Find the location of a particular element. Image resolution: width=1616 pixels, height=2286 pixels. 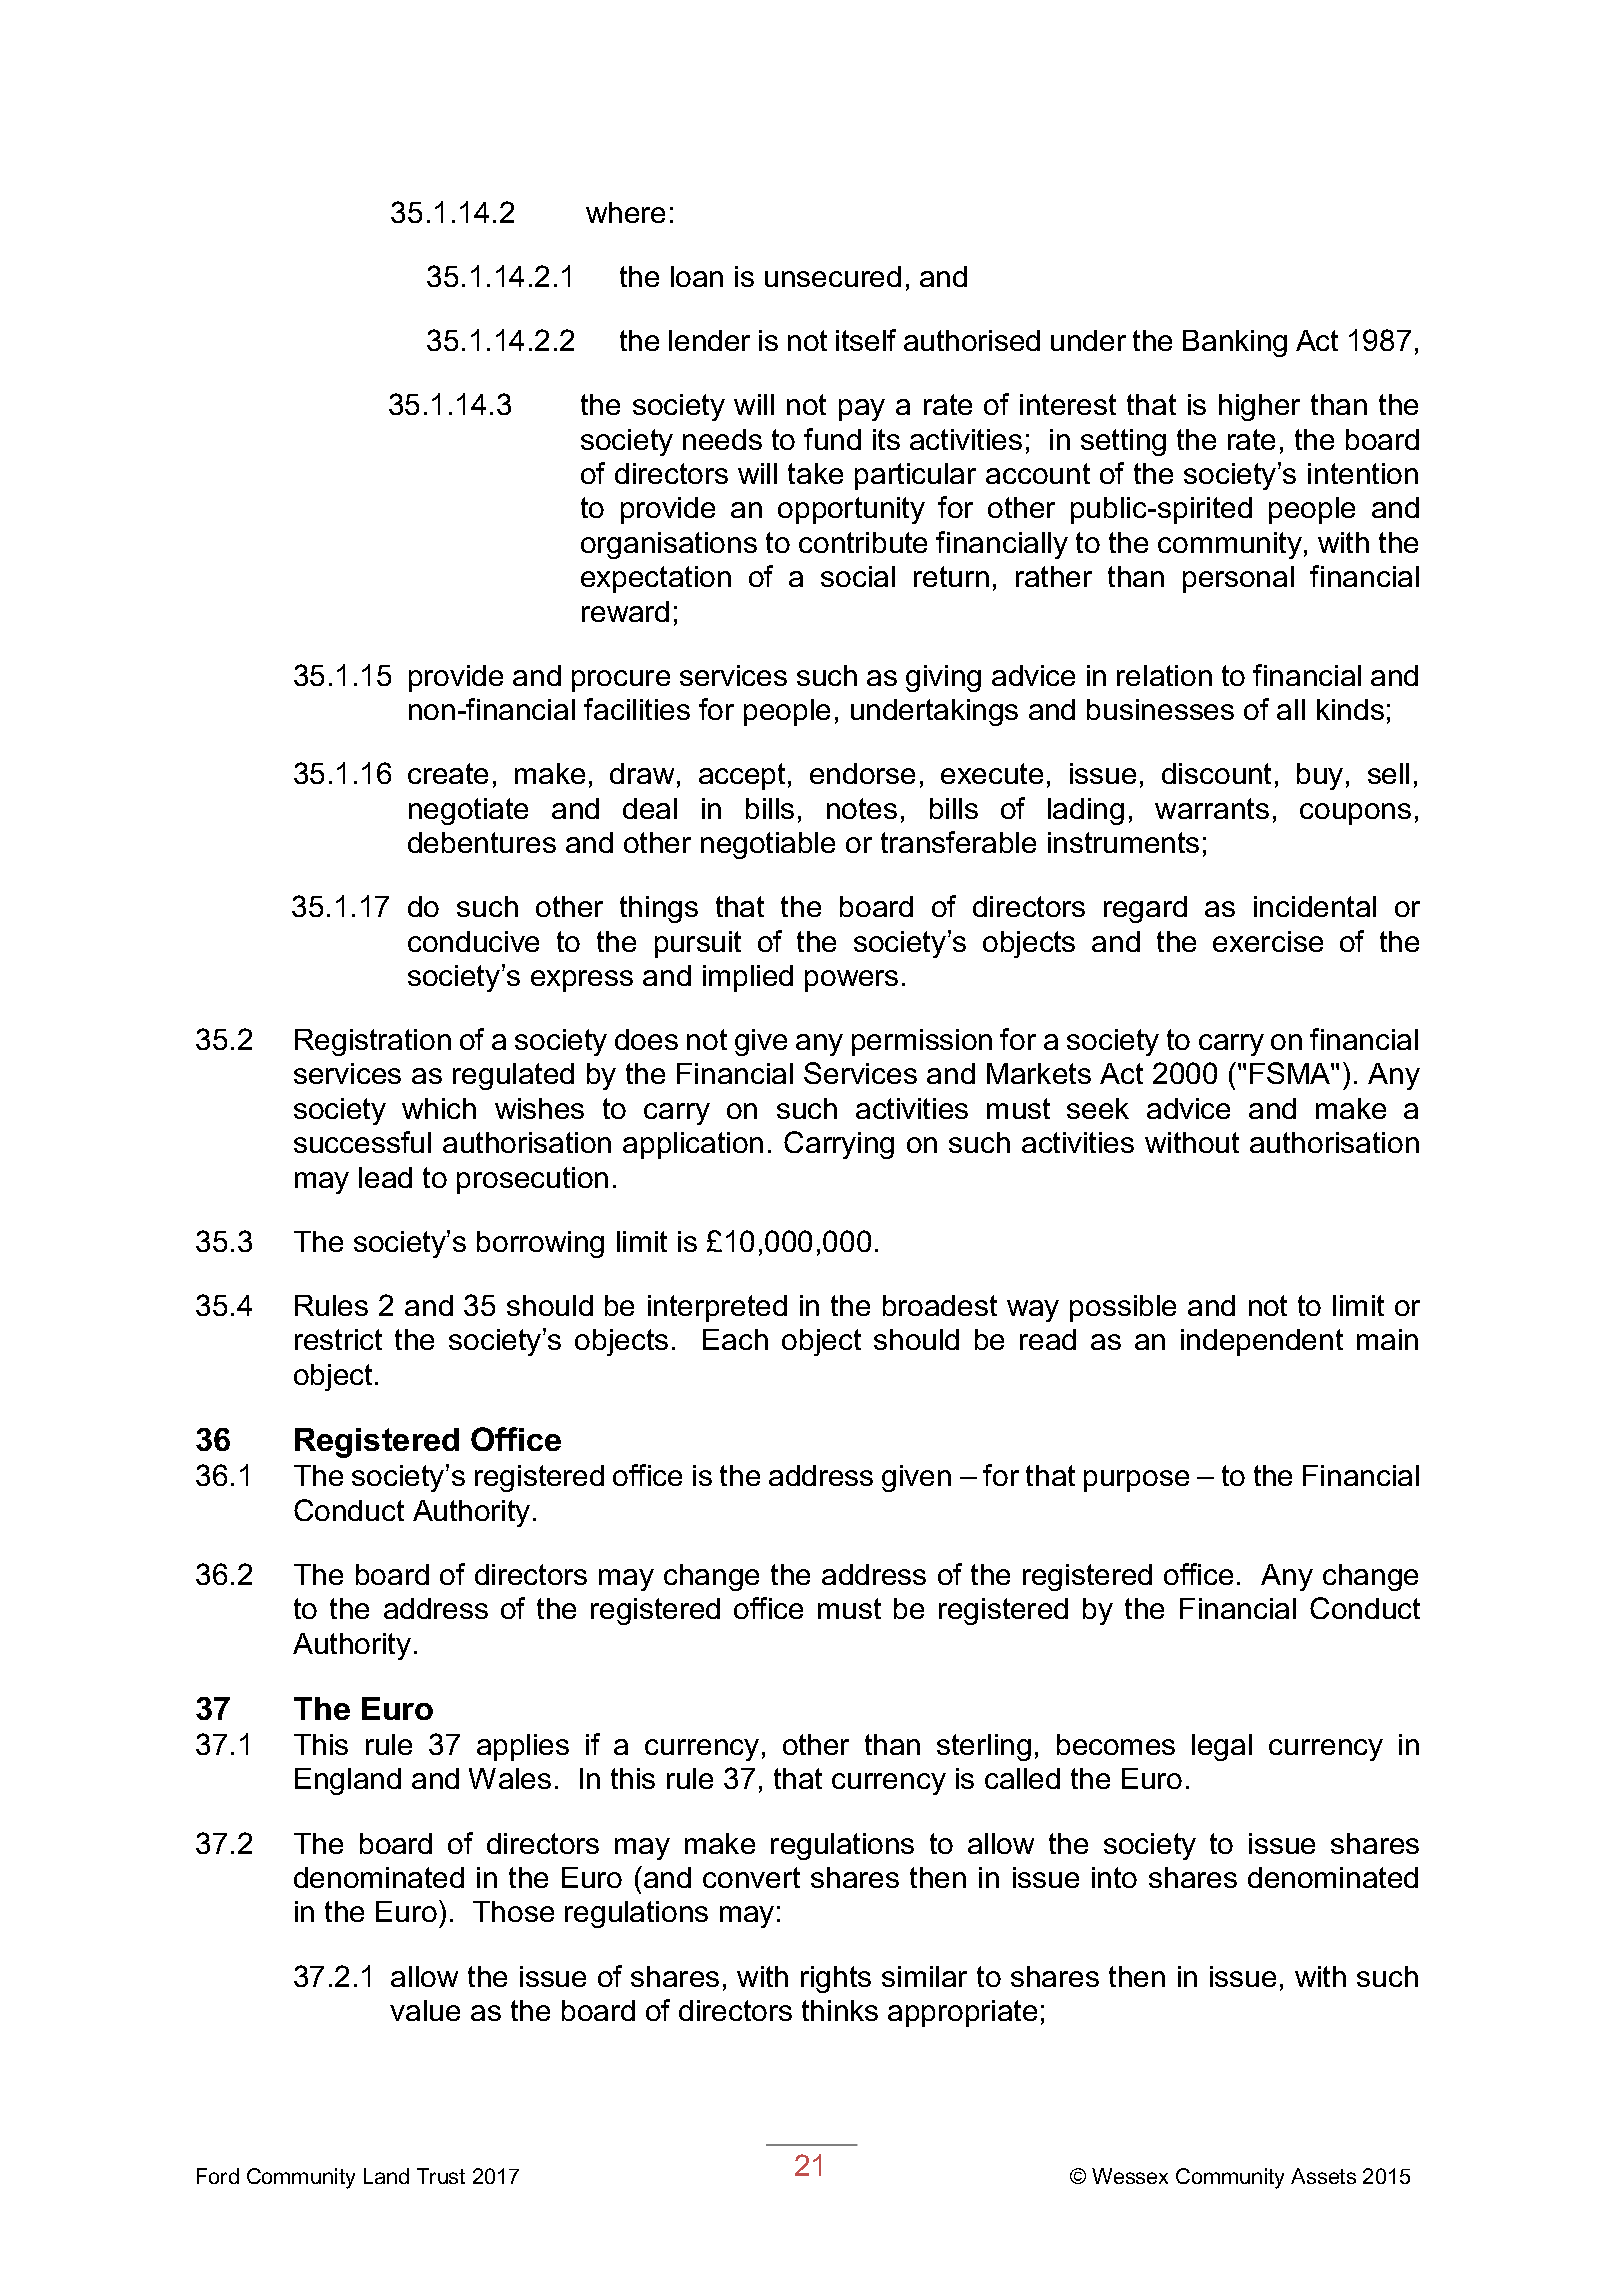

independent is located at coordinates (1262, 1342).
